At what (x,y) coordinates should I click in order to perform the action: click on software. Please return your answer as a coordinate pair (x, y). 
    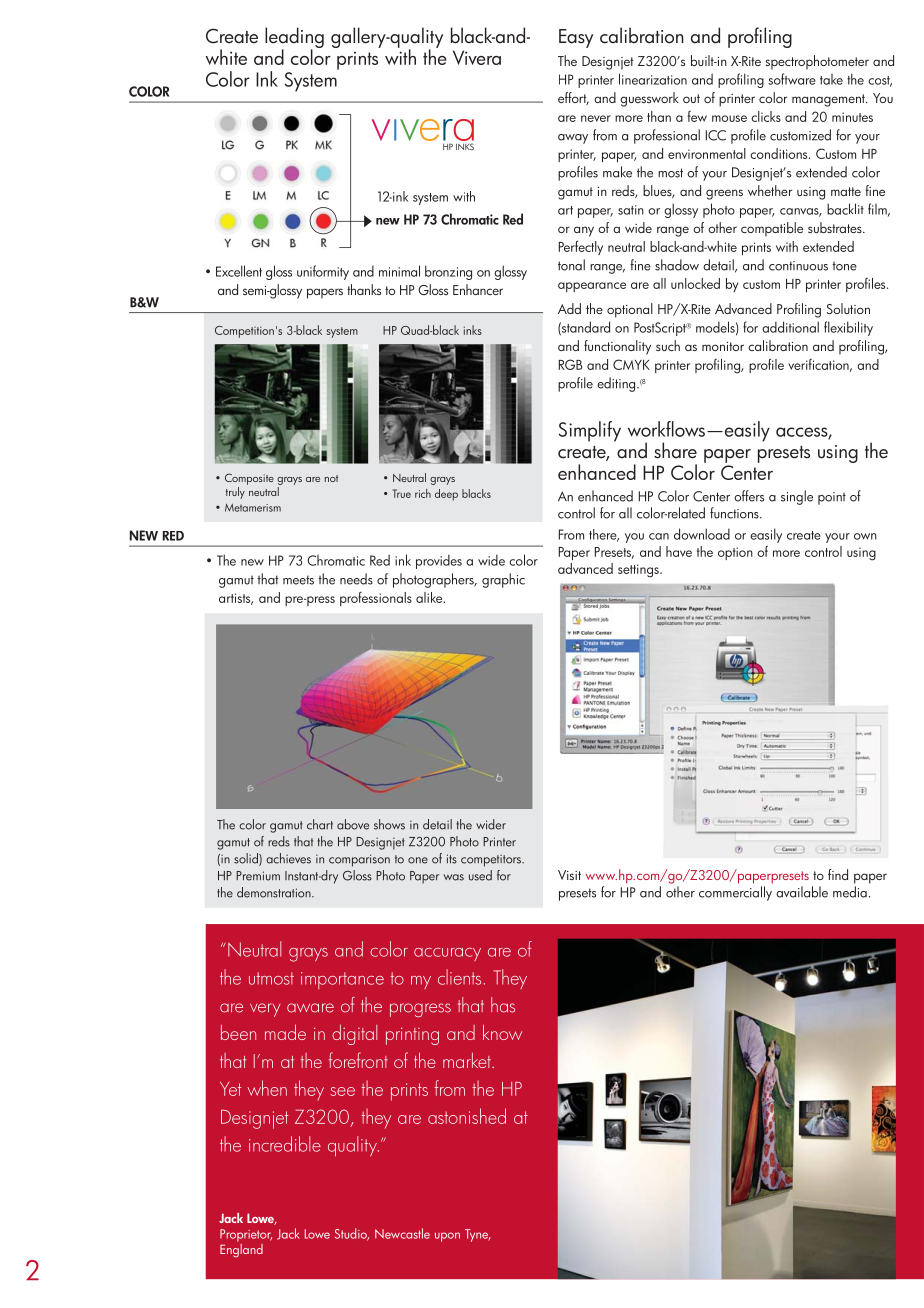
    Looking at the image, I should click on (792, 79).
